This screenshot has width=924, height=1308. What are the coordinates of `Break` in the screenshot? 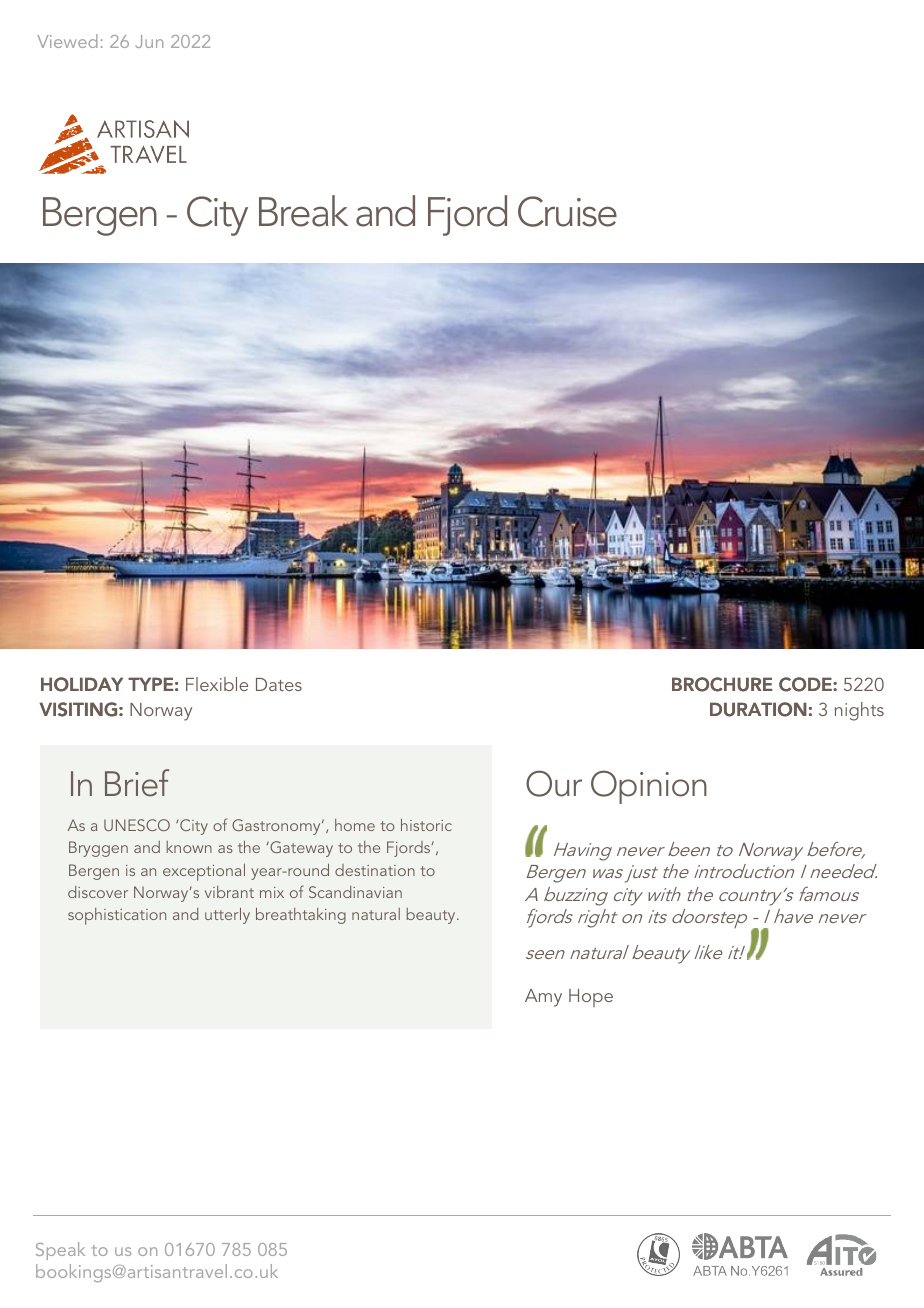 It's located at (303, 211).
